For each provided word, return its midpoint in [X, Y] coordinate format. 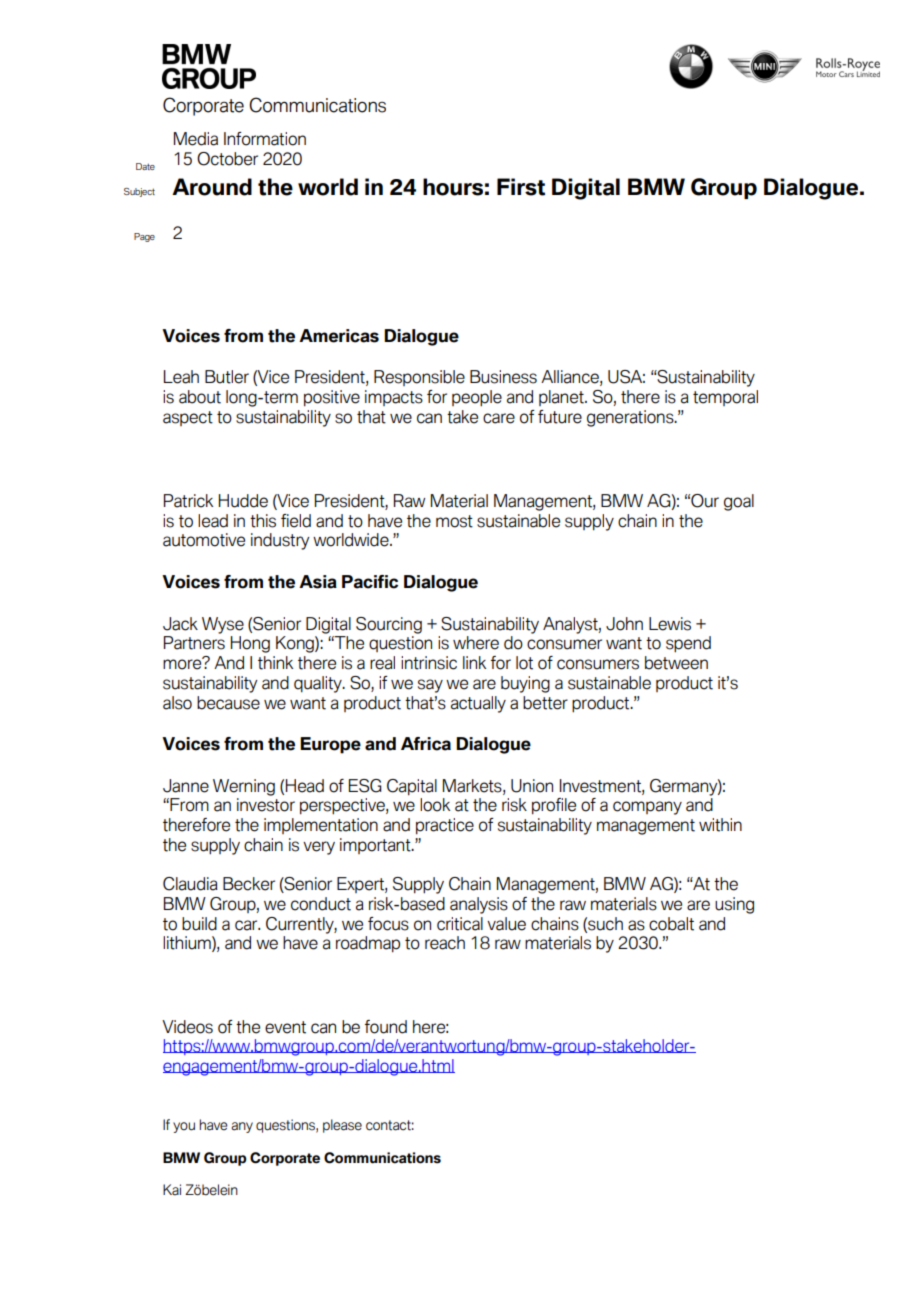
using [734, 905]
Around [212, 187]
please [342, 1126]
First [521, 187]
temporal [725, 398]
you [184, 1127]
